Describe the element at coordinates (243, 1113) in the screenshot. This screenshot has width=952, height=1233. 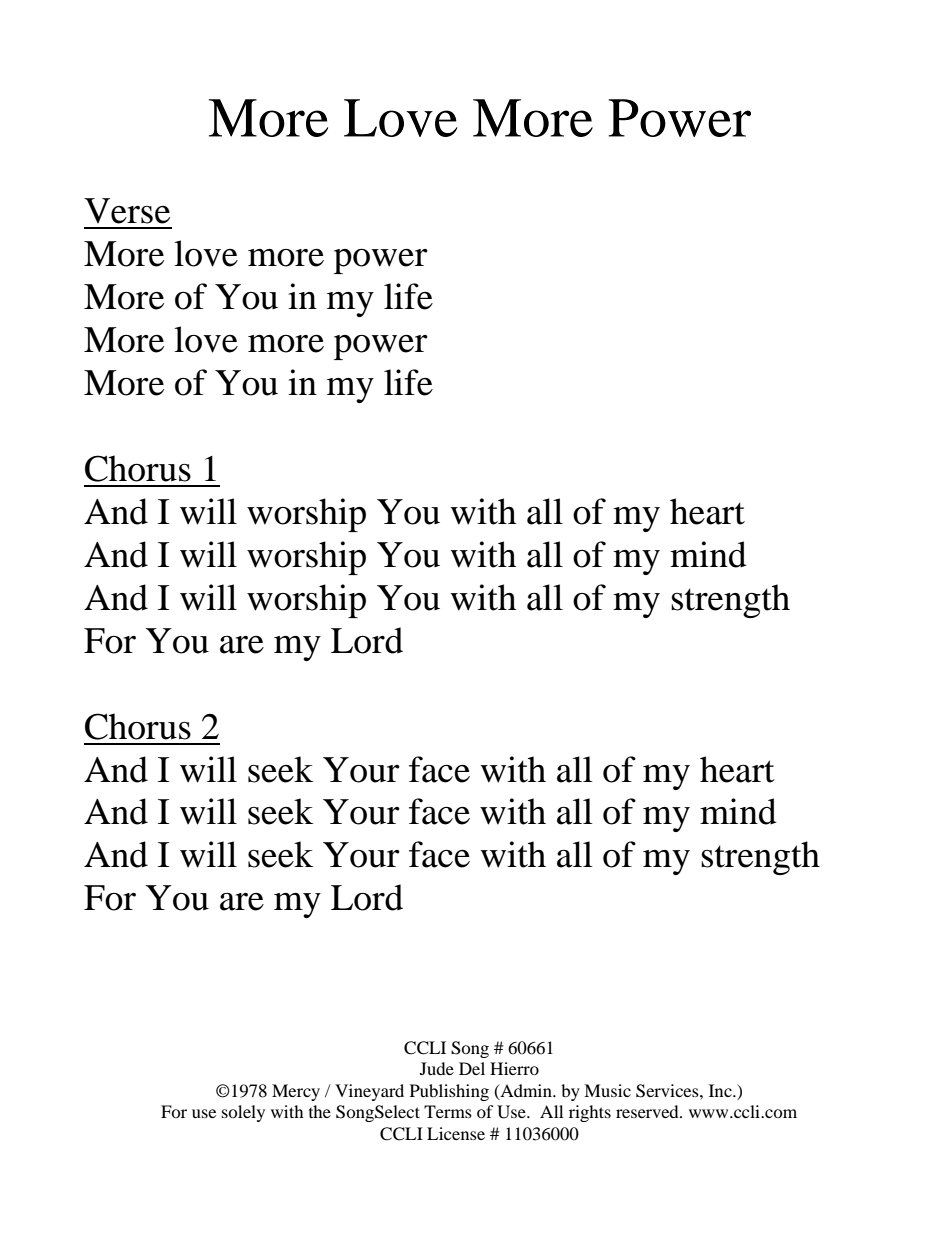
I see `solely` at that location.
